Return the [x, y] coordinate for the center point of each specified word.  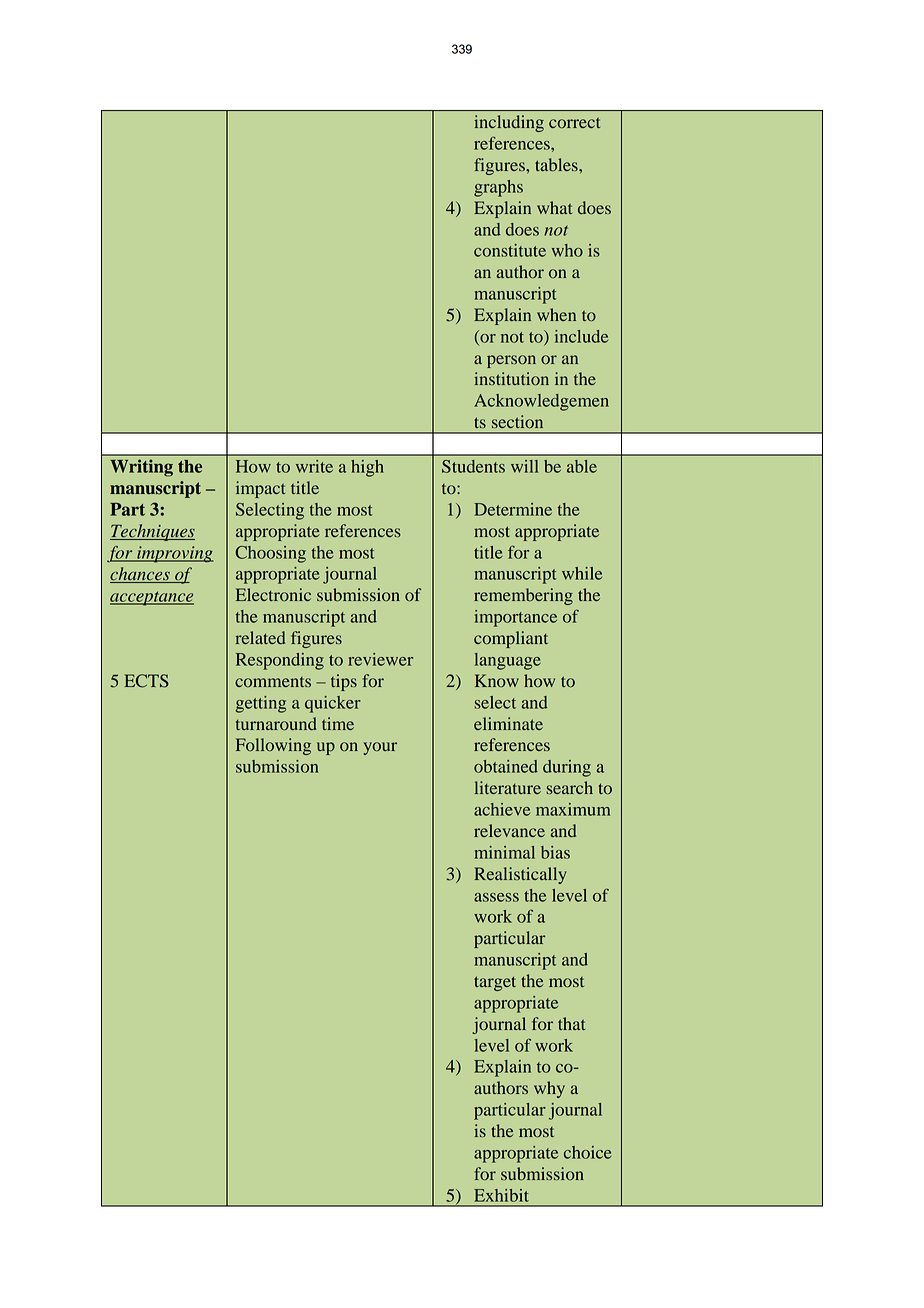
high [367, 468]
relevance [509, 830]
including [509, 123]
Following [273, 746]
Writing [141, 468]
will [524, 466]
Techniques [152, 532]
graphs [498, 188]
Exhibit [501, 1195]
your [380, 748]
